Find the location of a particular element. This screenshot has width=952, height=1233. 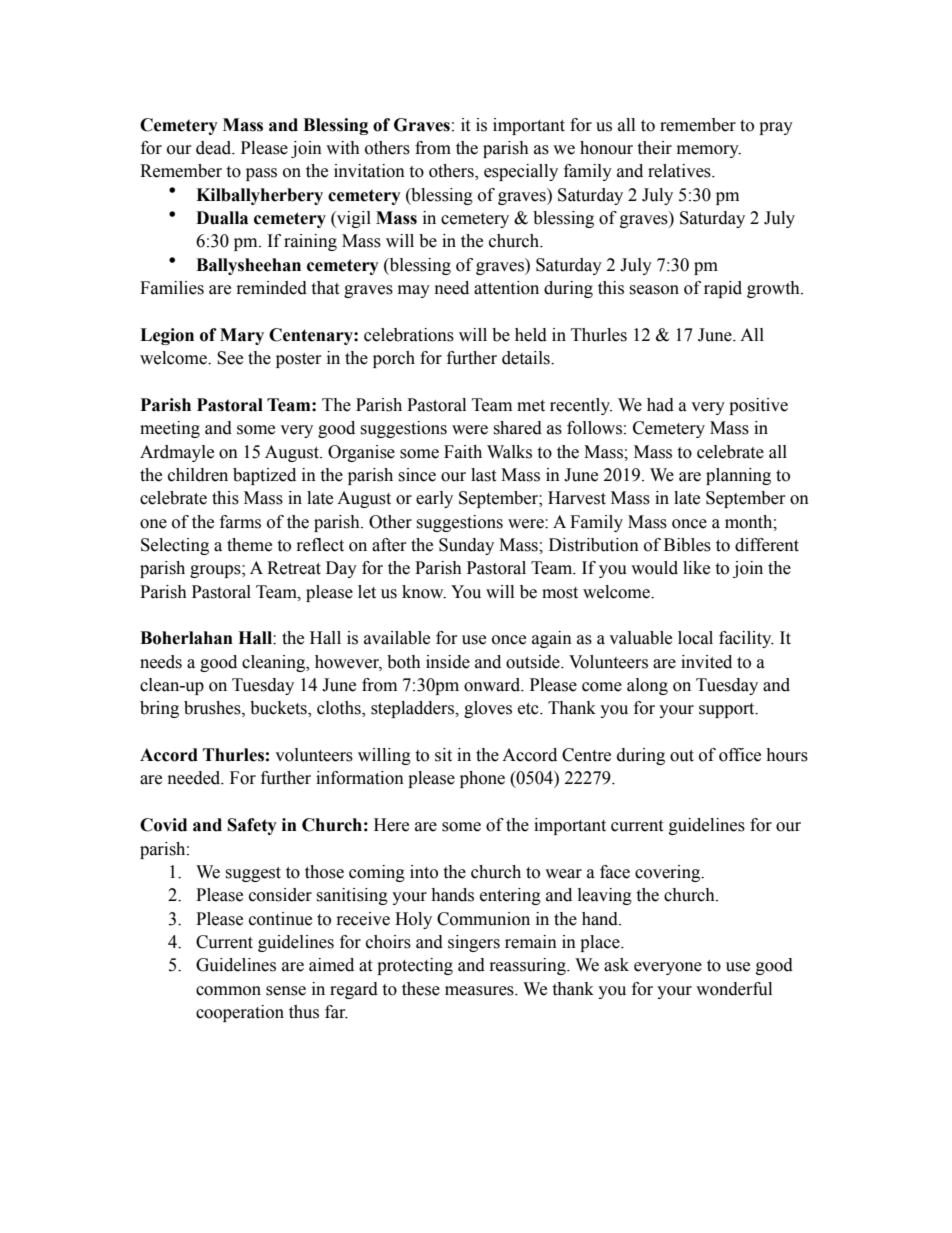

especially is located at coordinates (521, 172).
